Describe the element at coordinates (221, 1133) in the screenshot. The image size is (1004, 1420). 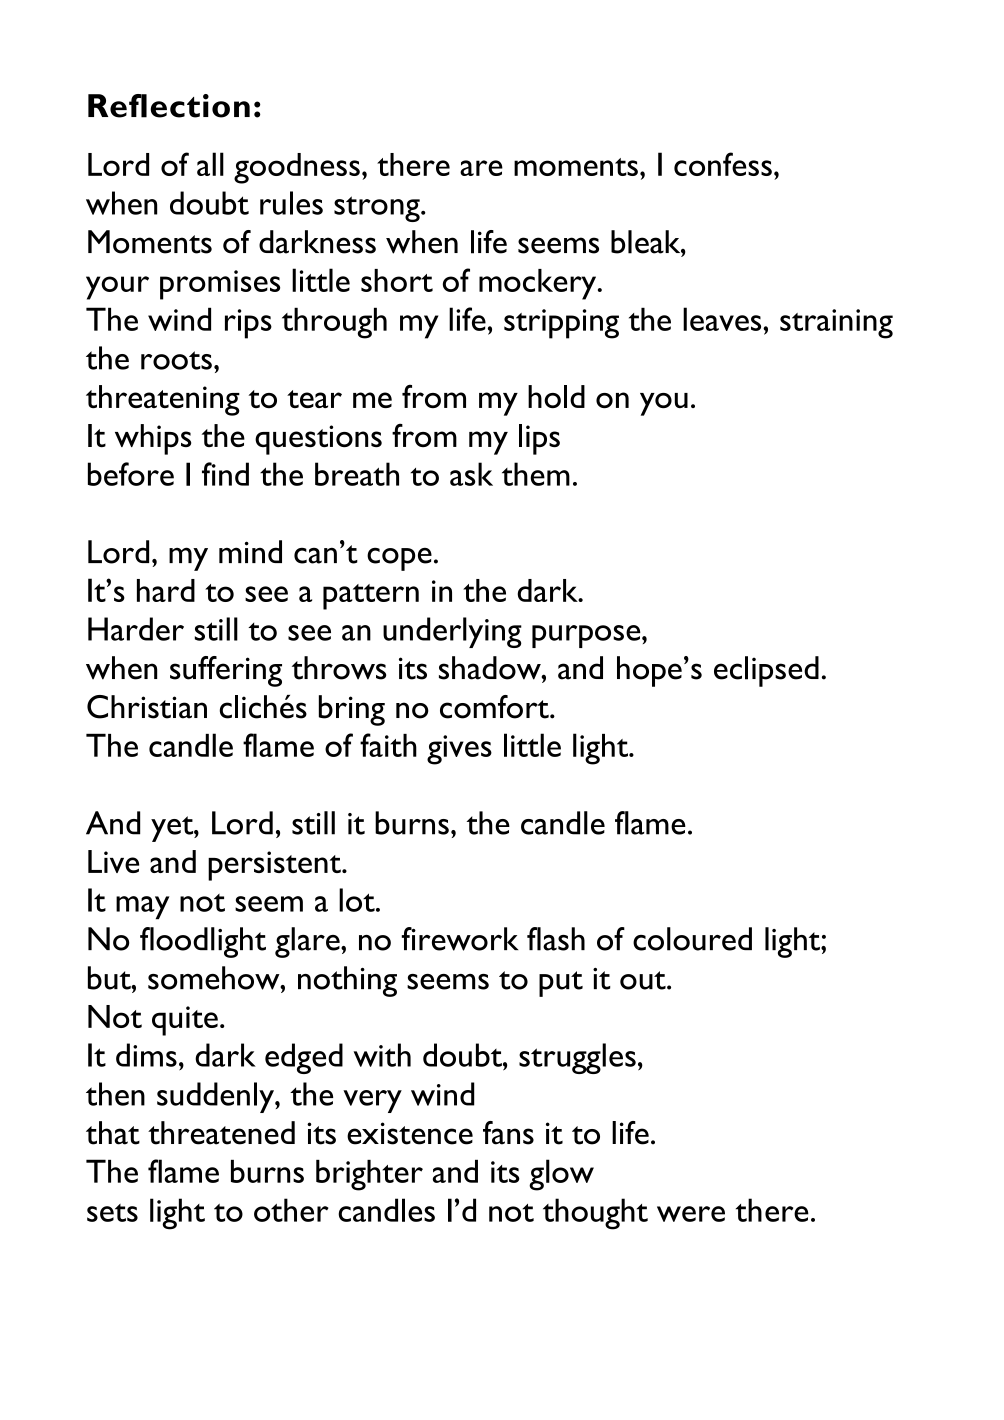
I see `threatened` at that location.
